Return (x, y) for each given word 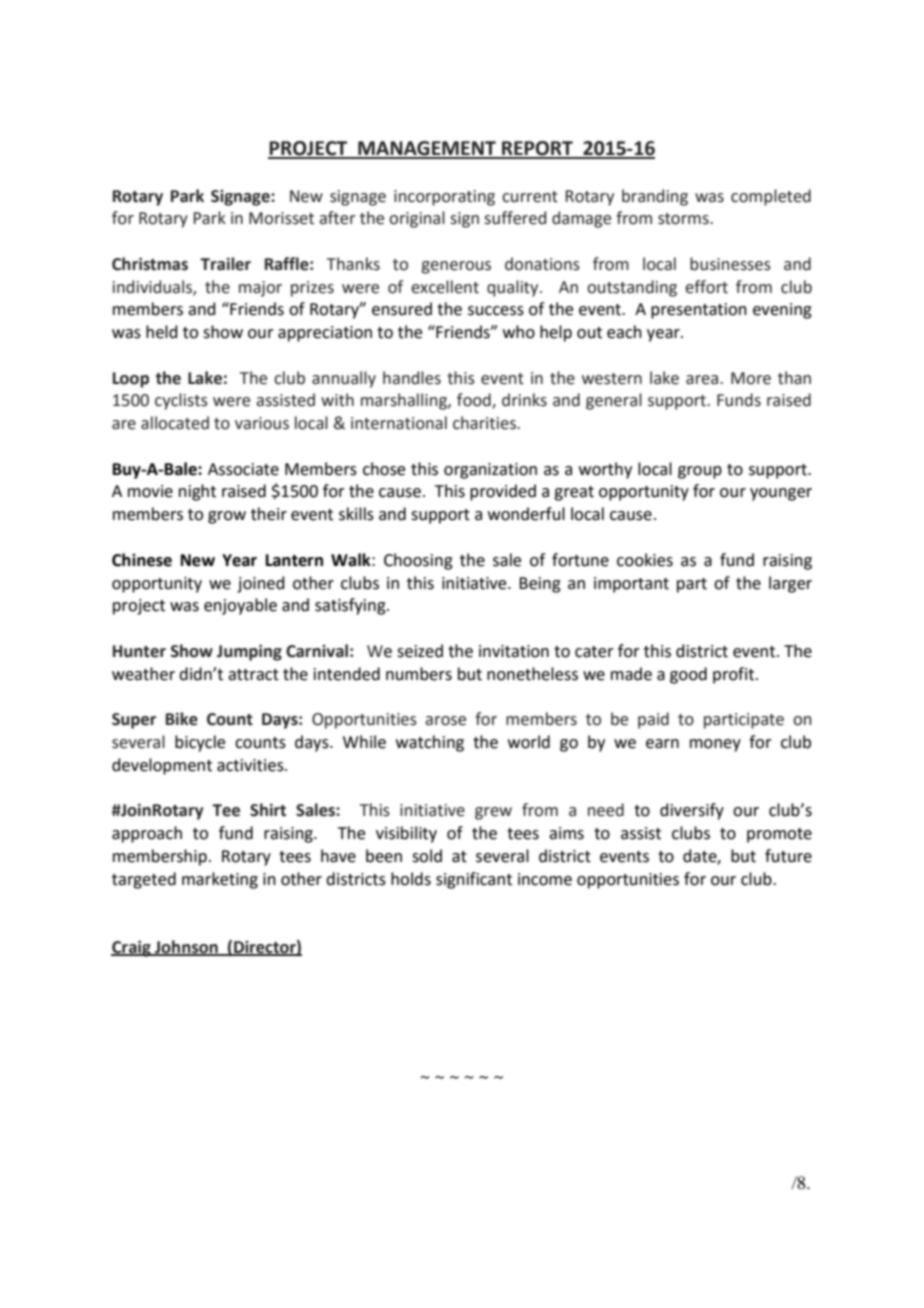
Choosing (418, 561)
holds (411, 879)
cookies (645, 560)
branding (655, 197)
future (788, 856)
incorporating (444, 198)
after (337, 218)
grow (227, 517)
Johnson (186, 947)
